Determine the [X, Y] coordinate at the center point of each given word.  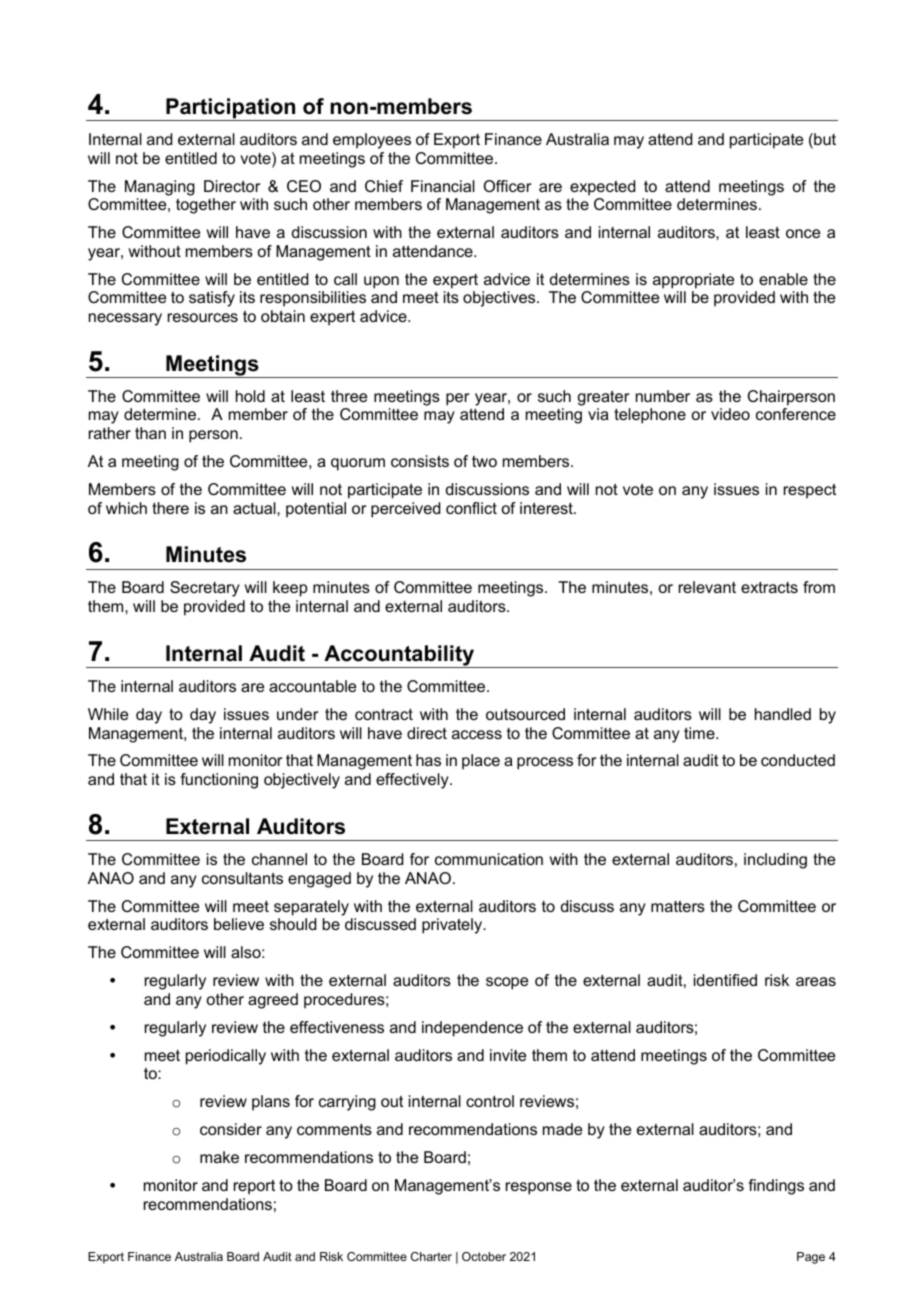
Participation [231, 109]
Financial [443, 186]
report [254, 1187]
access [477, 734]
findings [776, 1187]
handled [783, 714]
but [824, 140]
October [484, 1256]
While [108, 714]
